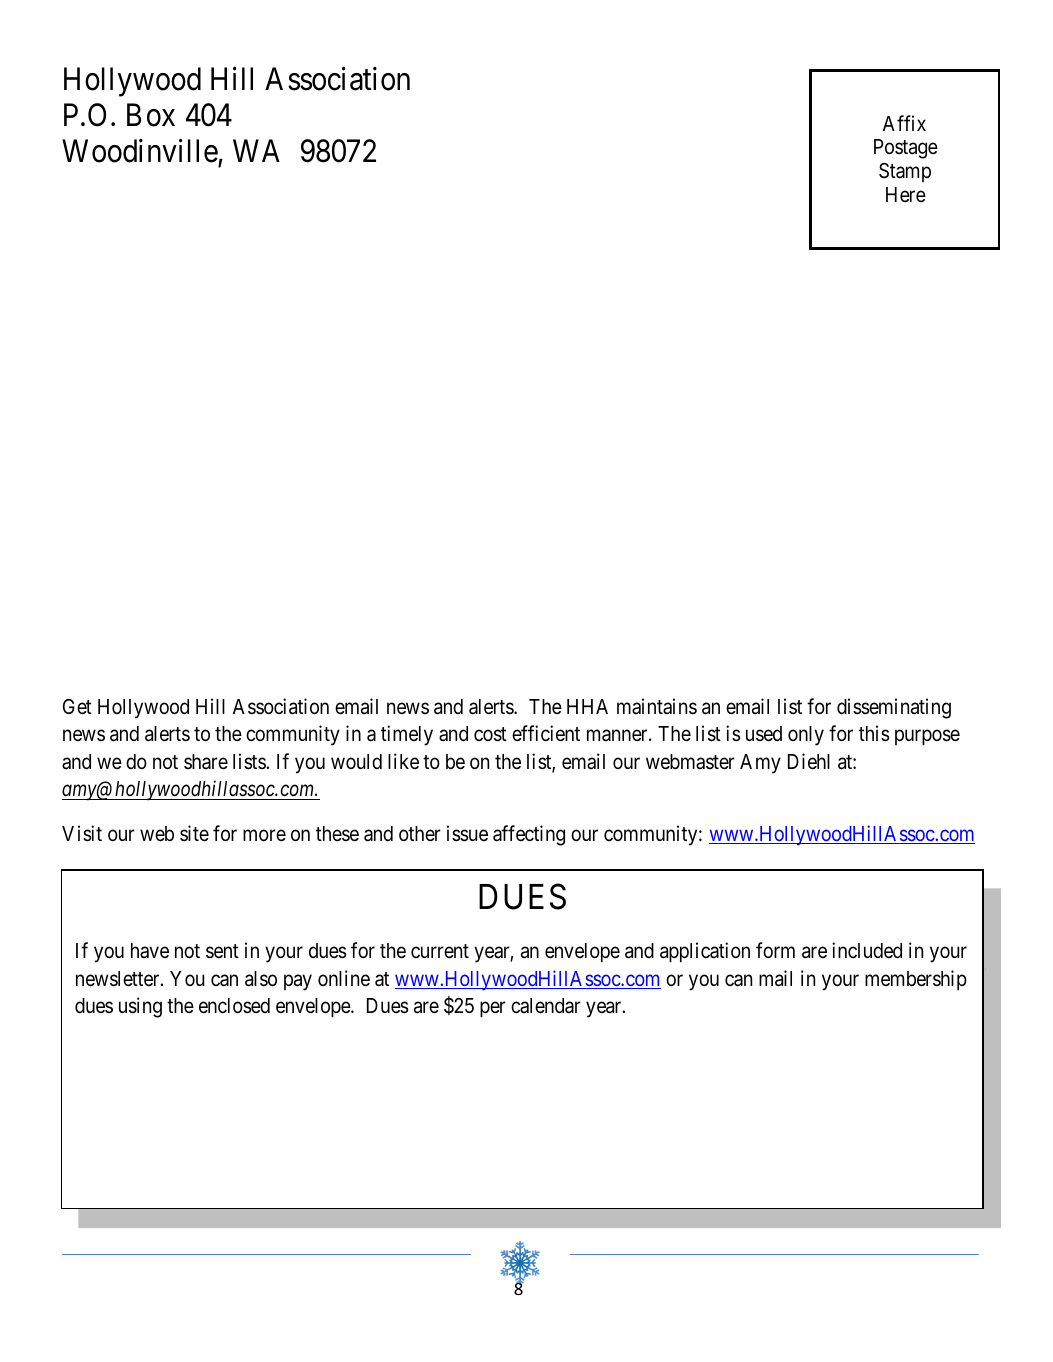  I want to click on Affix, so click(904, 123).
